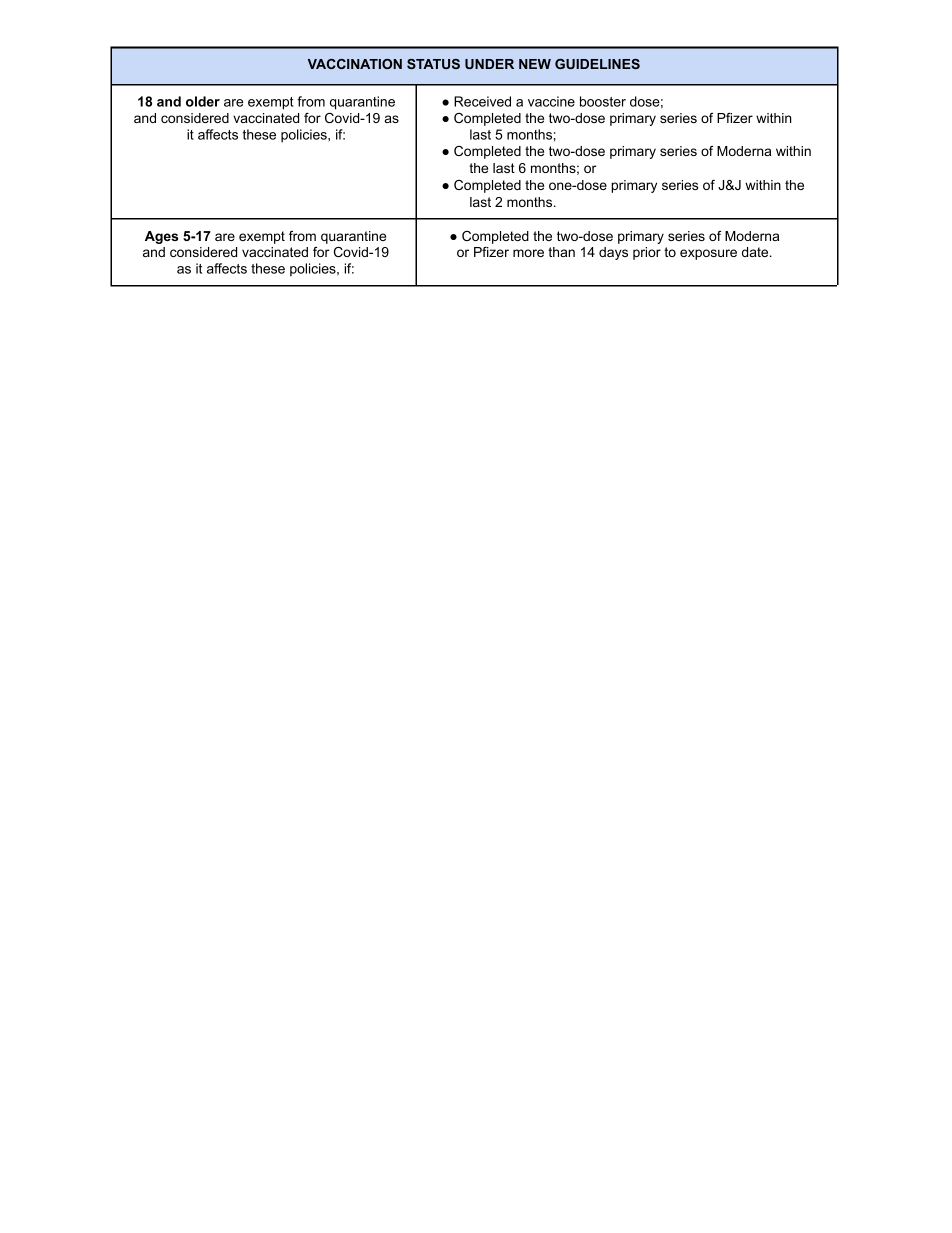 Image resolution: width=952 pixels, height=1233 pixels. What do you see at coordinates (535, 64) in the screenshot?
I see `NEW` at bounding box center [535, 64].
